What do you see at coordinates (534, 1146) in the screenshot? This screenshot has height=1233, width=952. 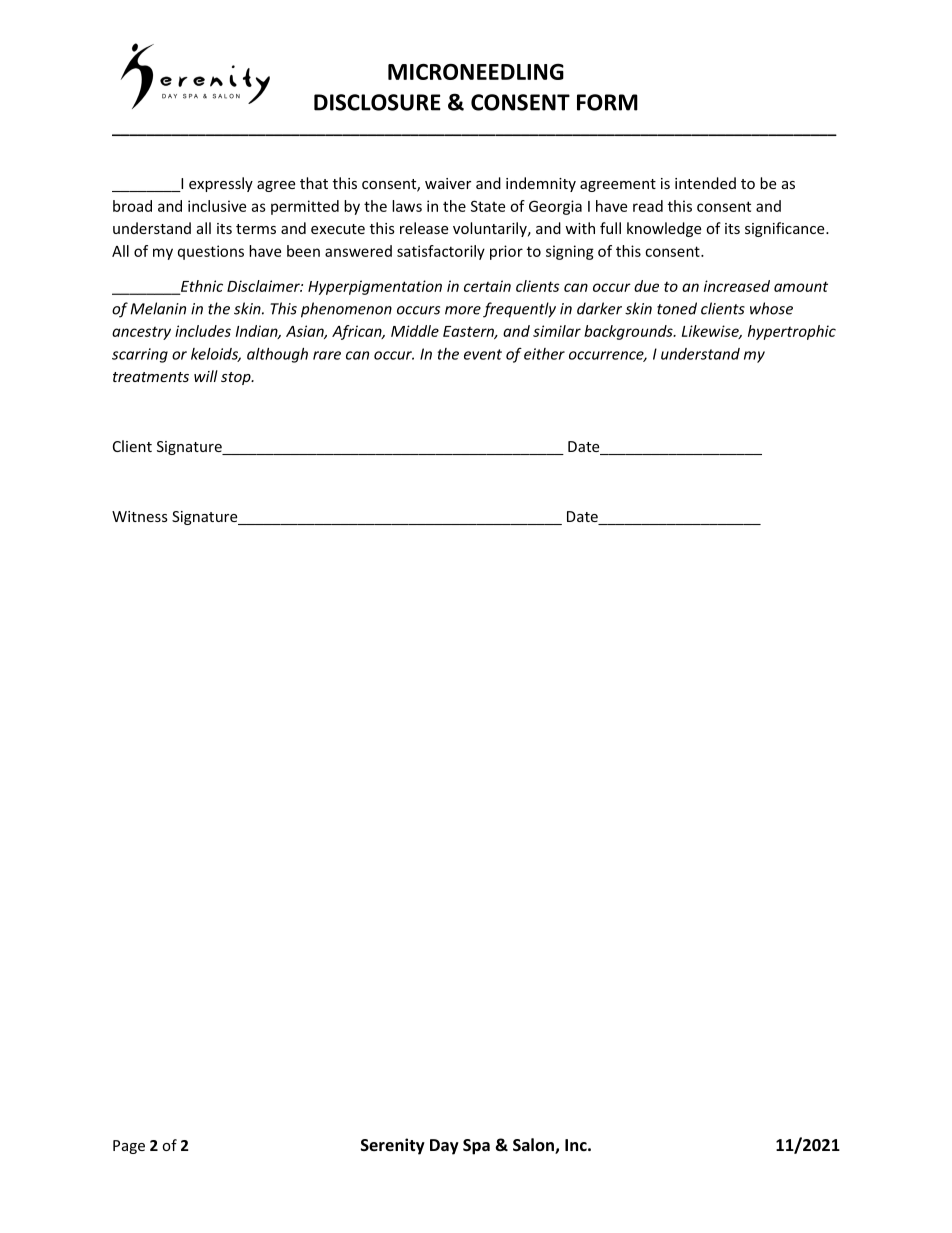 I see `Salon` at bounding box center [534, 1146].
